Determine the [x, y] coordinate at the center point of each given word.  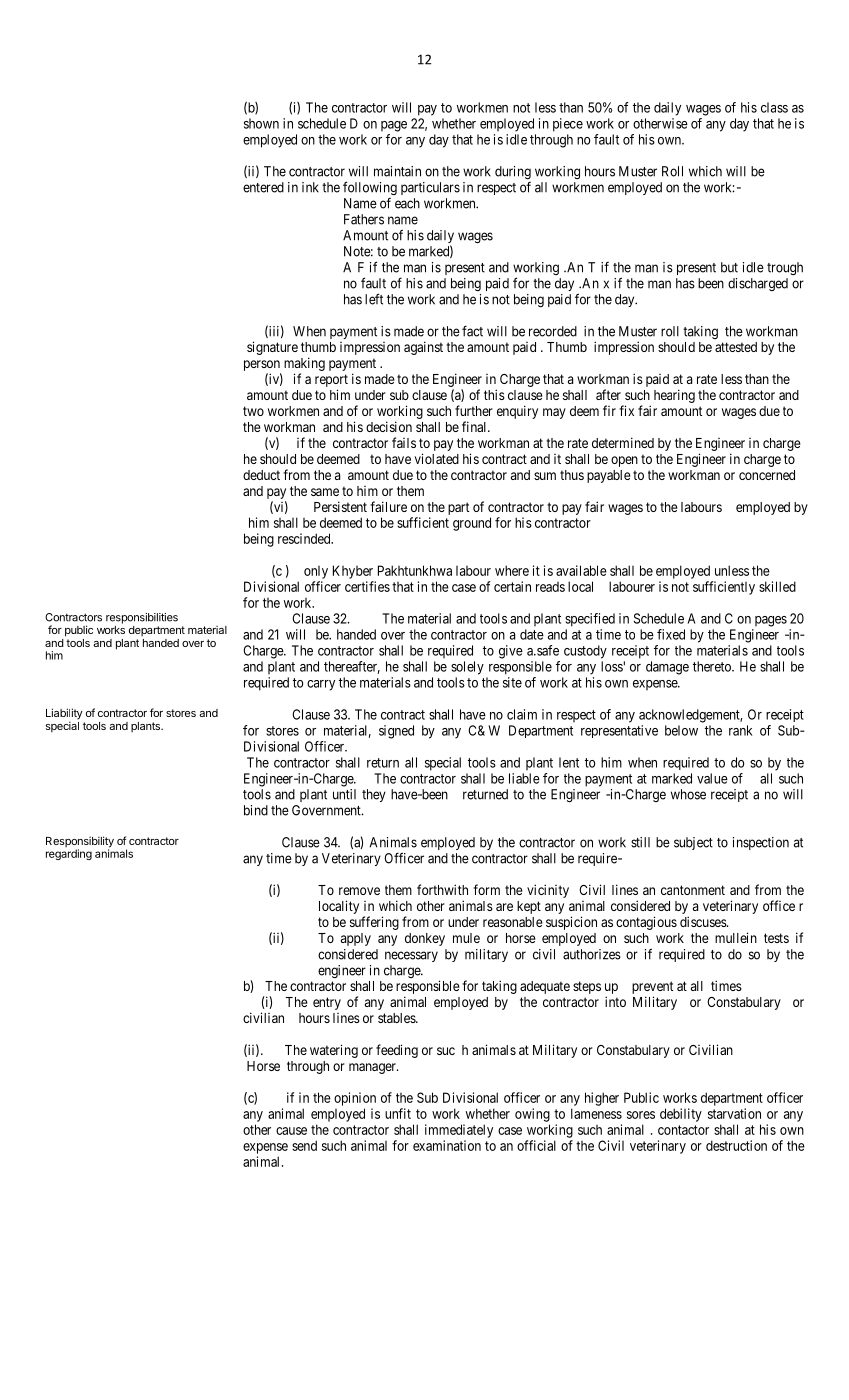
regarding [69, 854]
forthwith [442, 889]
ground [472, 524]
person [262, 365]
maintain [397, 171]
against [423, 348]
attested [736, 347]
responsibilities [142, 618]
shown [261, 123]
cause [291, 1131]
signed [396, 732]
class [774, 107]
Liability [64, 715]
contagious [646, 923]
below [681, 730]
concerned [767, 475]
